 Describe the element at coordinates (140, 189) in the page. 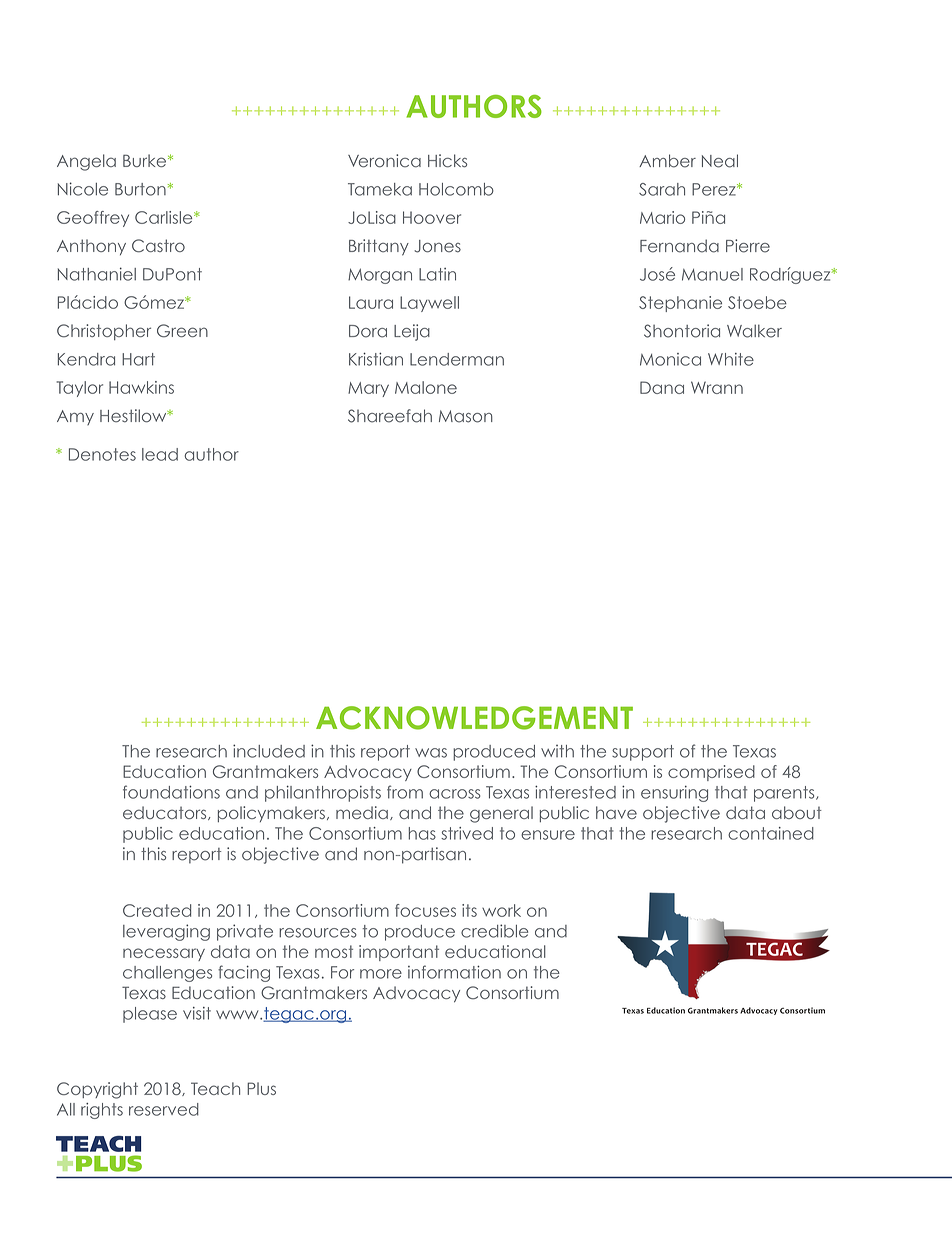

I see `Burton` at that location.
